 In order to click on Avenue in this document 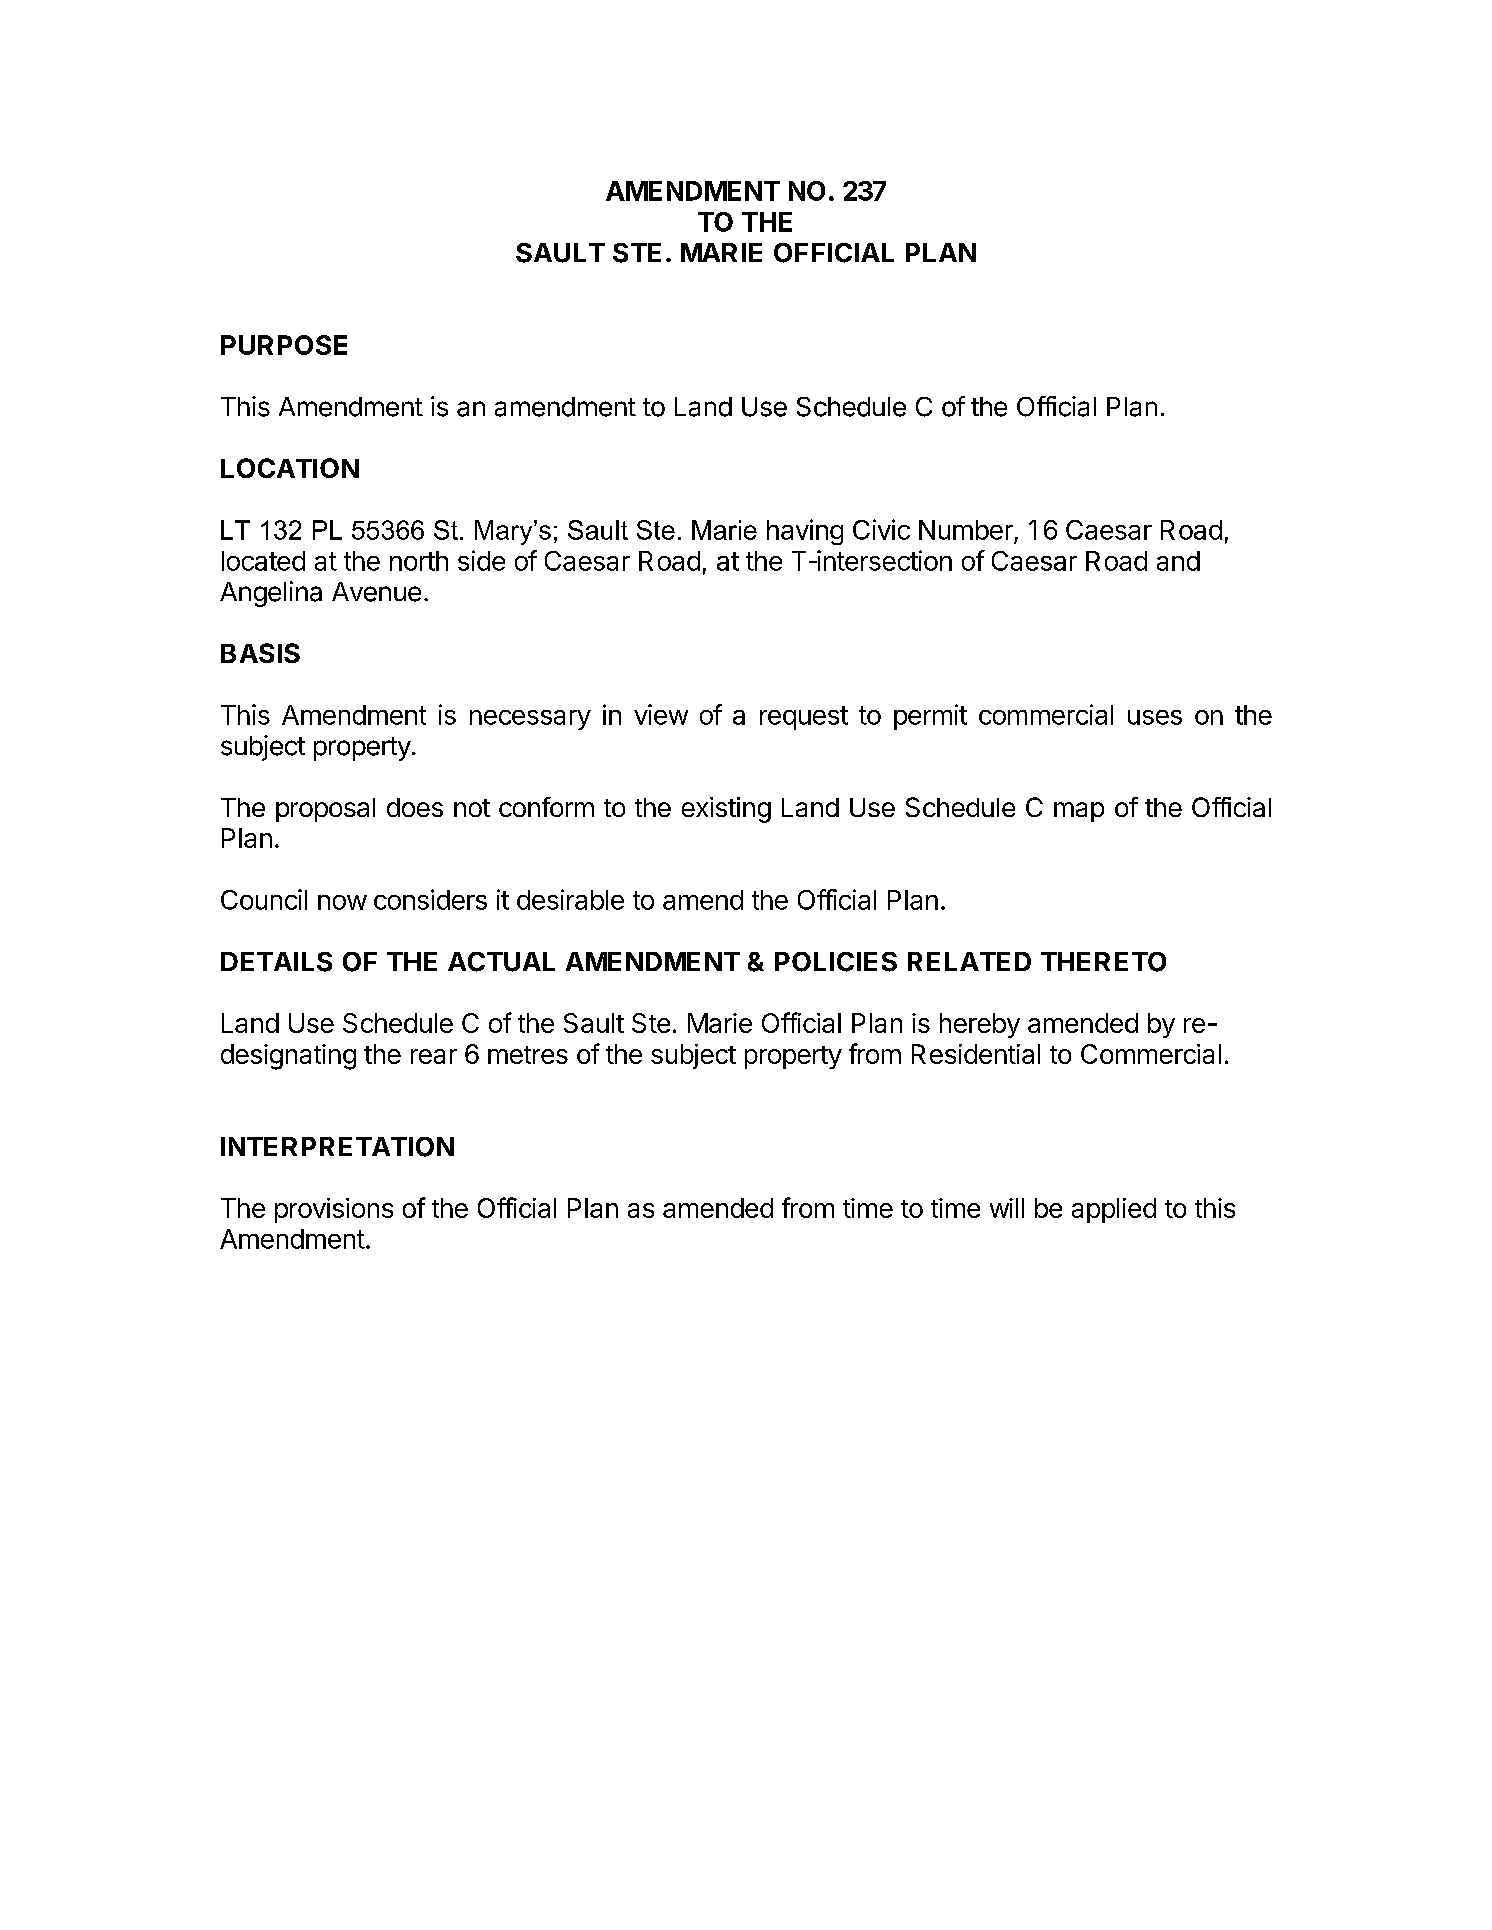, I will do `click(376, 592)`.
